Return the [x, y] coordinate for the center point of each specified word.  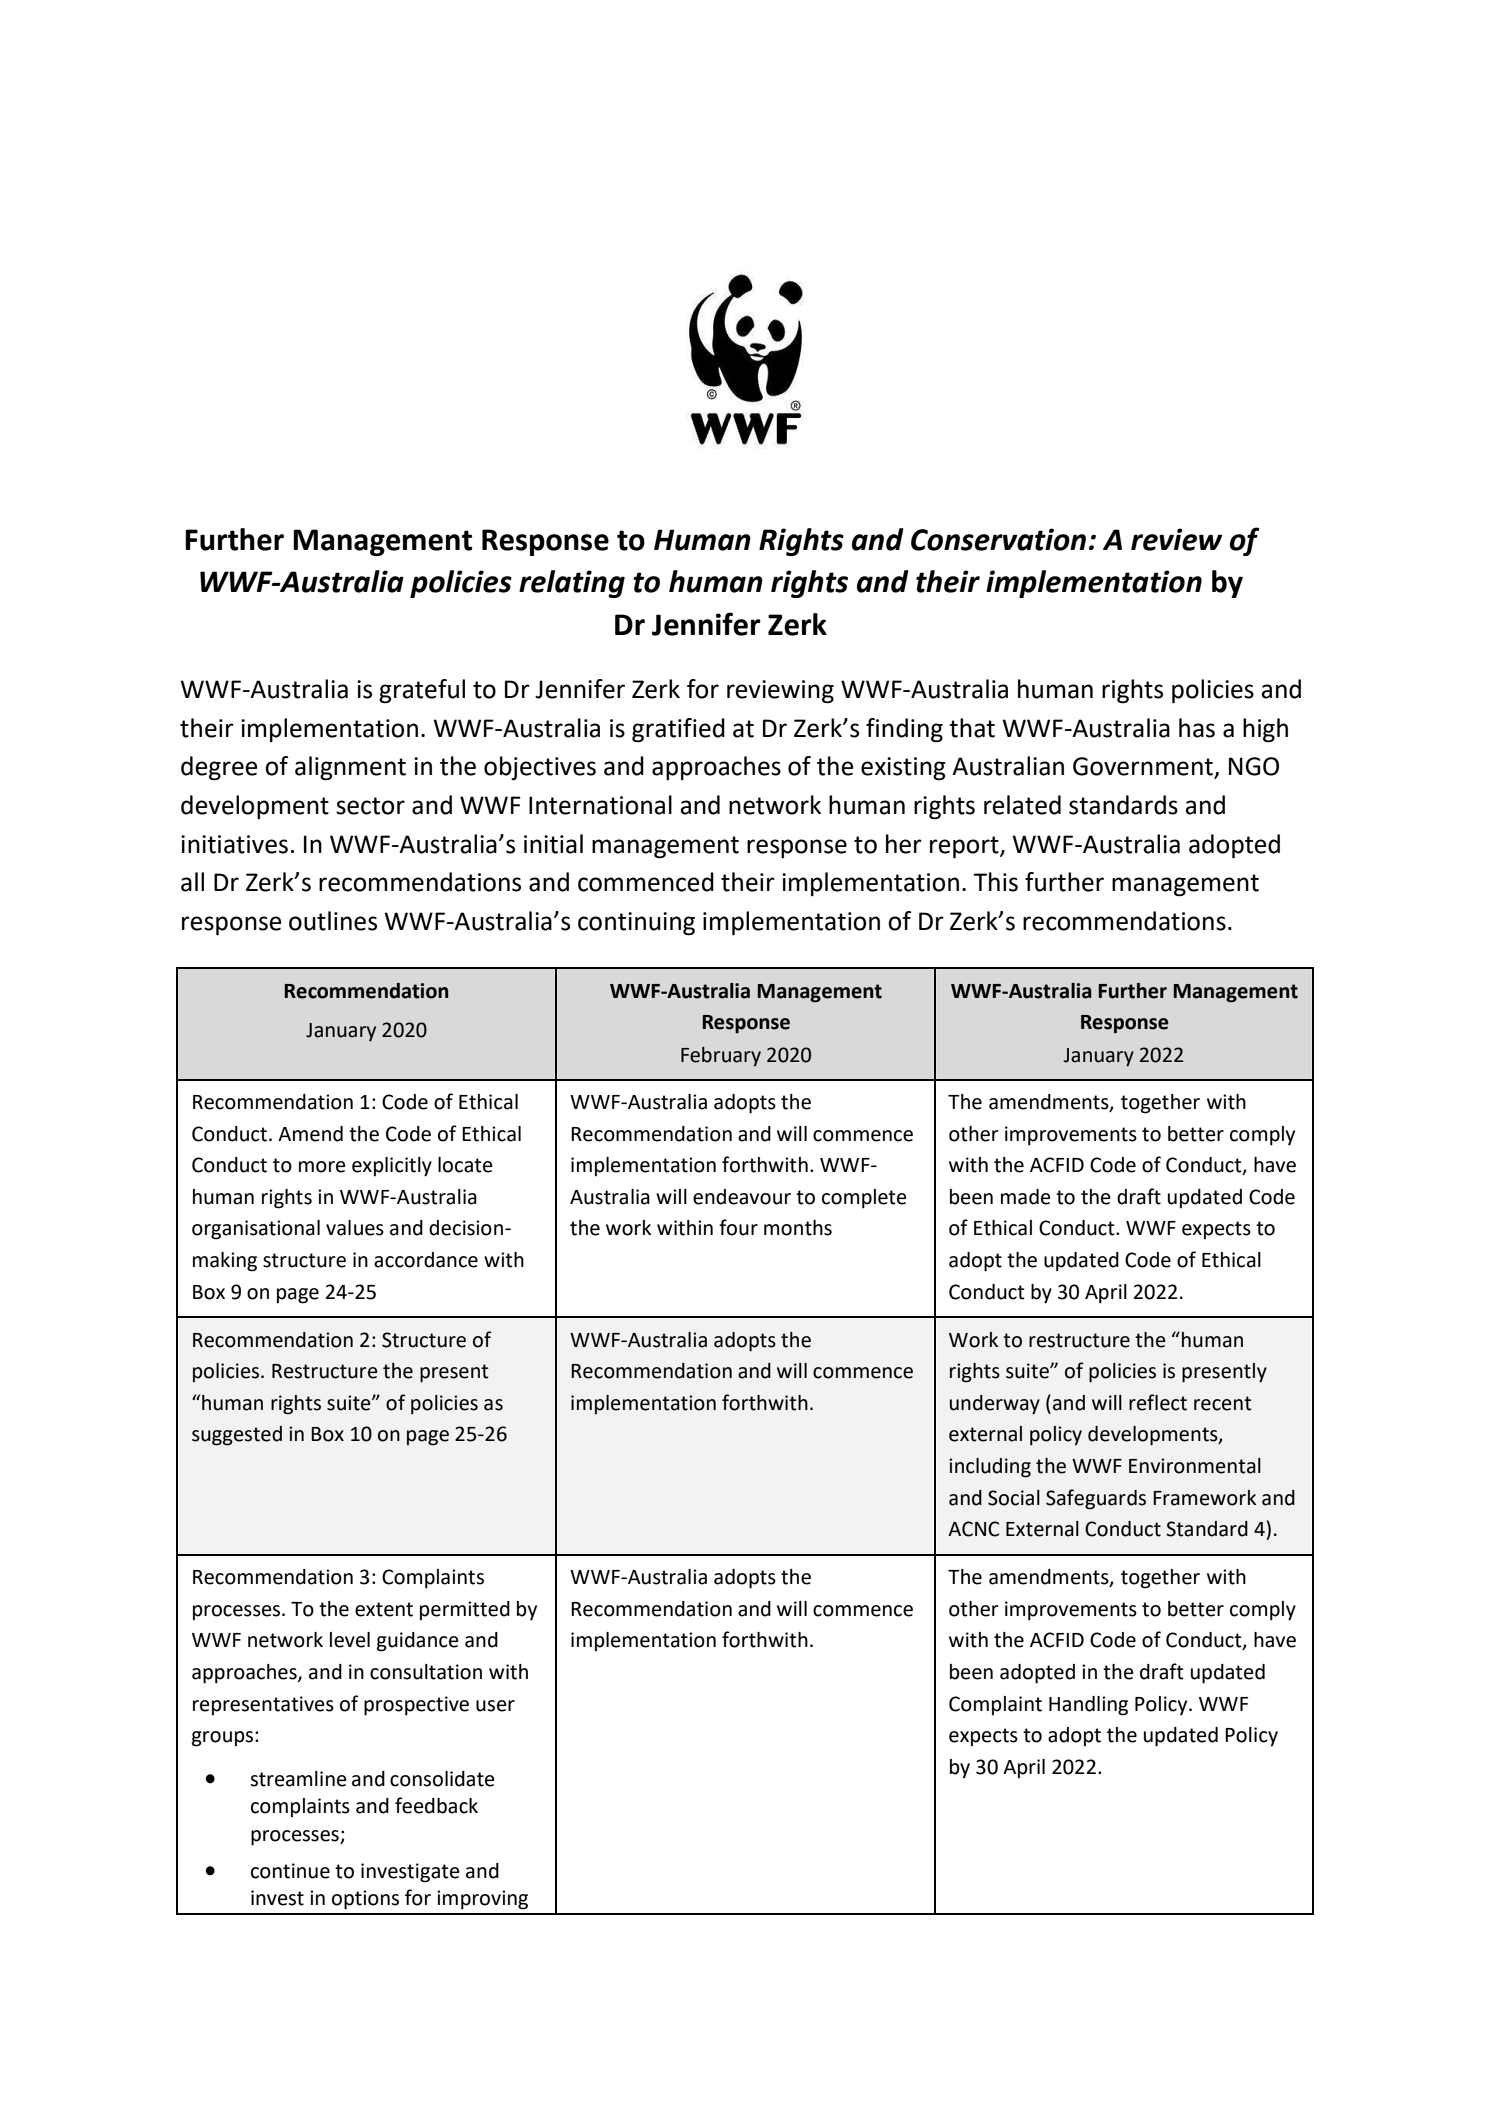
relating [572, 584]
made [1026, 1197]
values [355, 1228]
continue [290, 1871]
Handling [1088, 1706]
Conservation [998, 539]
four [738, 1227]
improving [482, 1900]
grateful [422, 691]
